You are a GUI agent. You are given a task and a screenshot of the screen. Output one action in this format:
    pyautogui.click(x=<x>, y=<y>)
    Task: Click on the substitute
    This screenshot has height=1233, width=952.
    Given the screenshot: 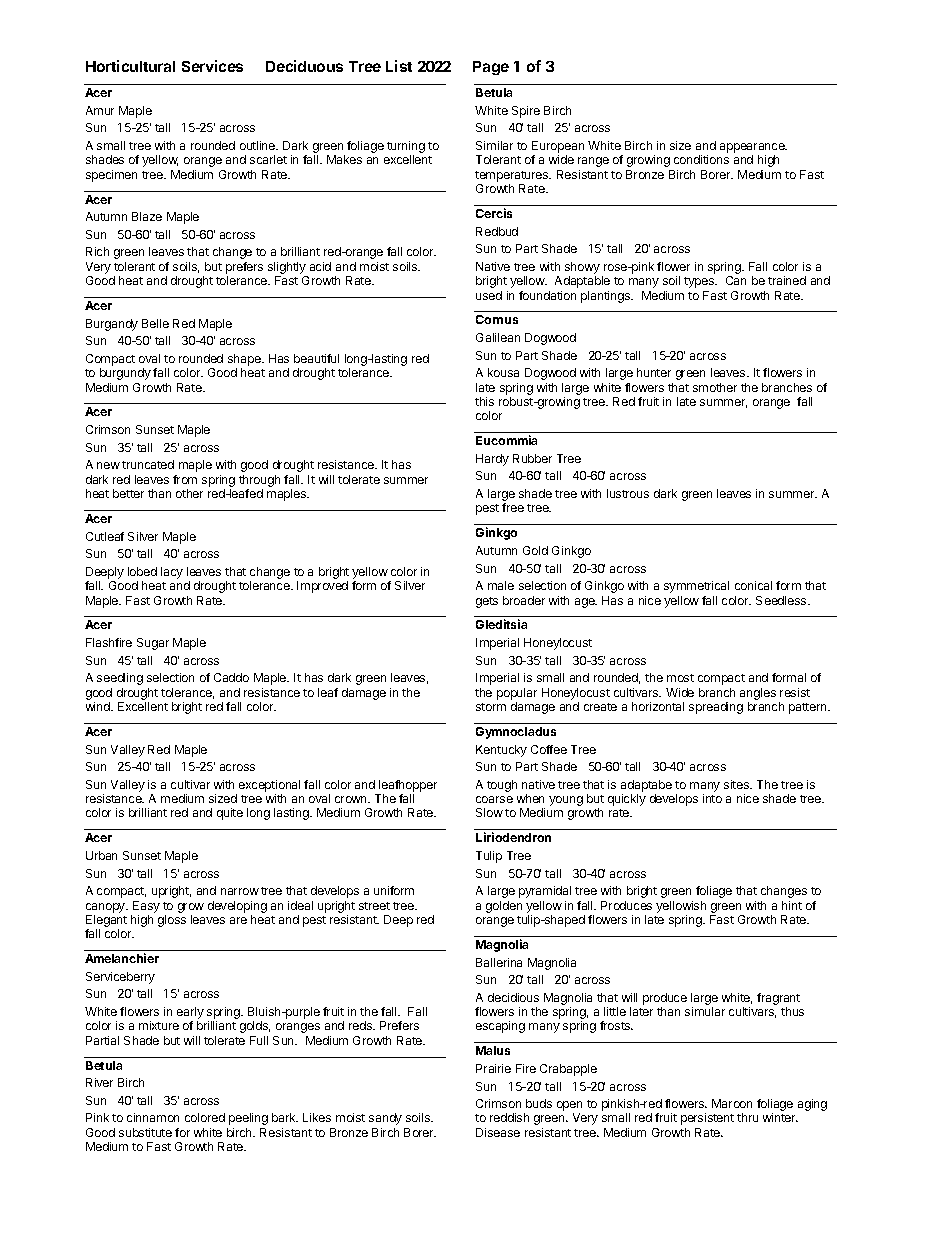 What is the action you would take?
    pyautogui.click(x=145, y=1132)
